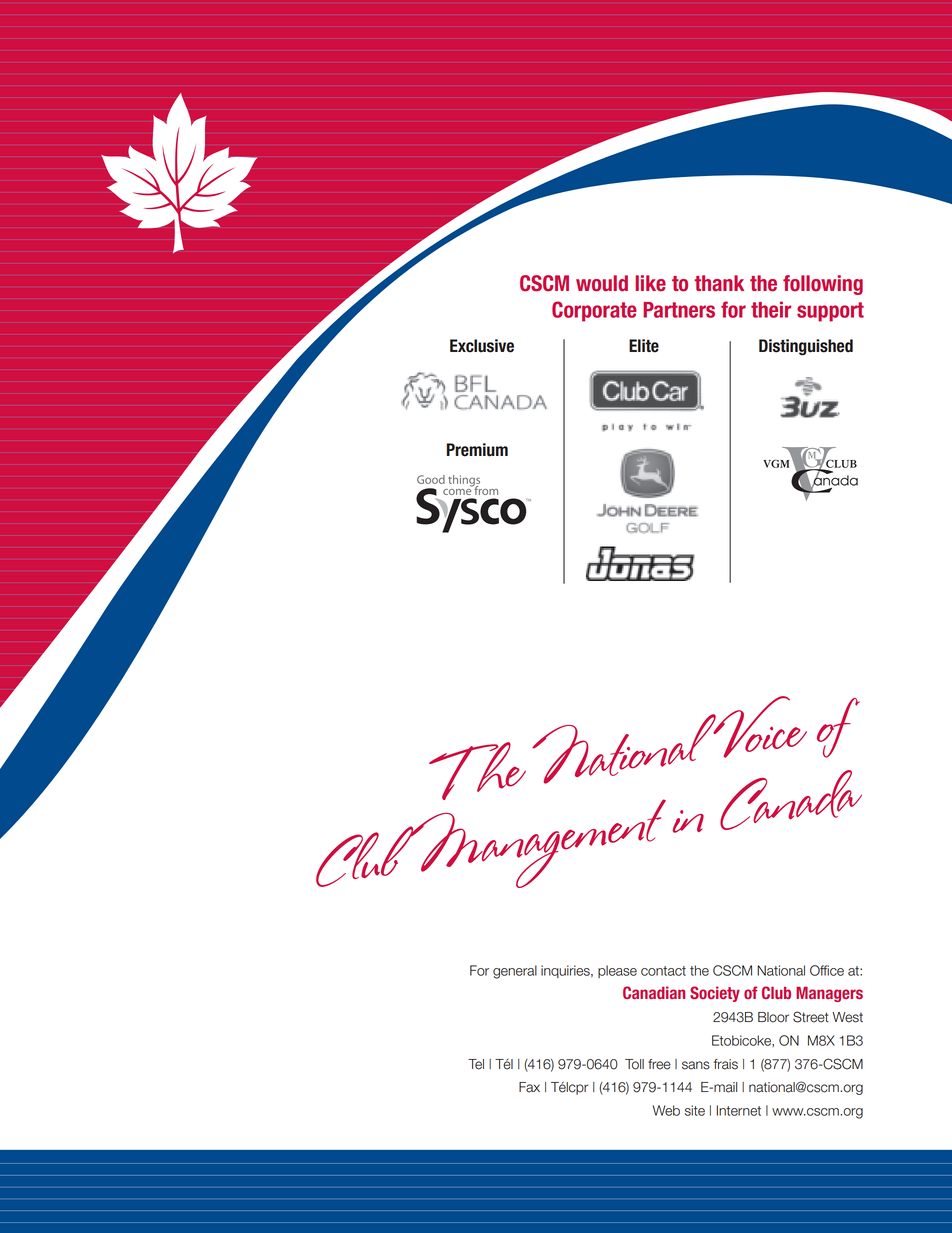 This screenshot has height=1233, width=952. Describe the element at coordinates (679, 310) in the screenshot. I see `Partners` at that location.
